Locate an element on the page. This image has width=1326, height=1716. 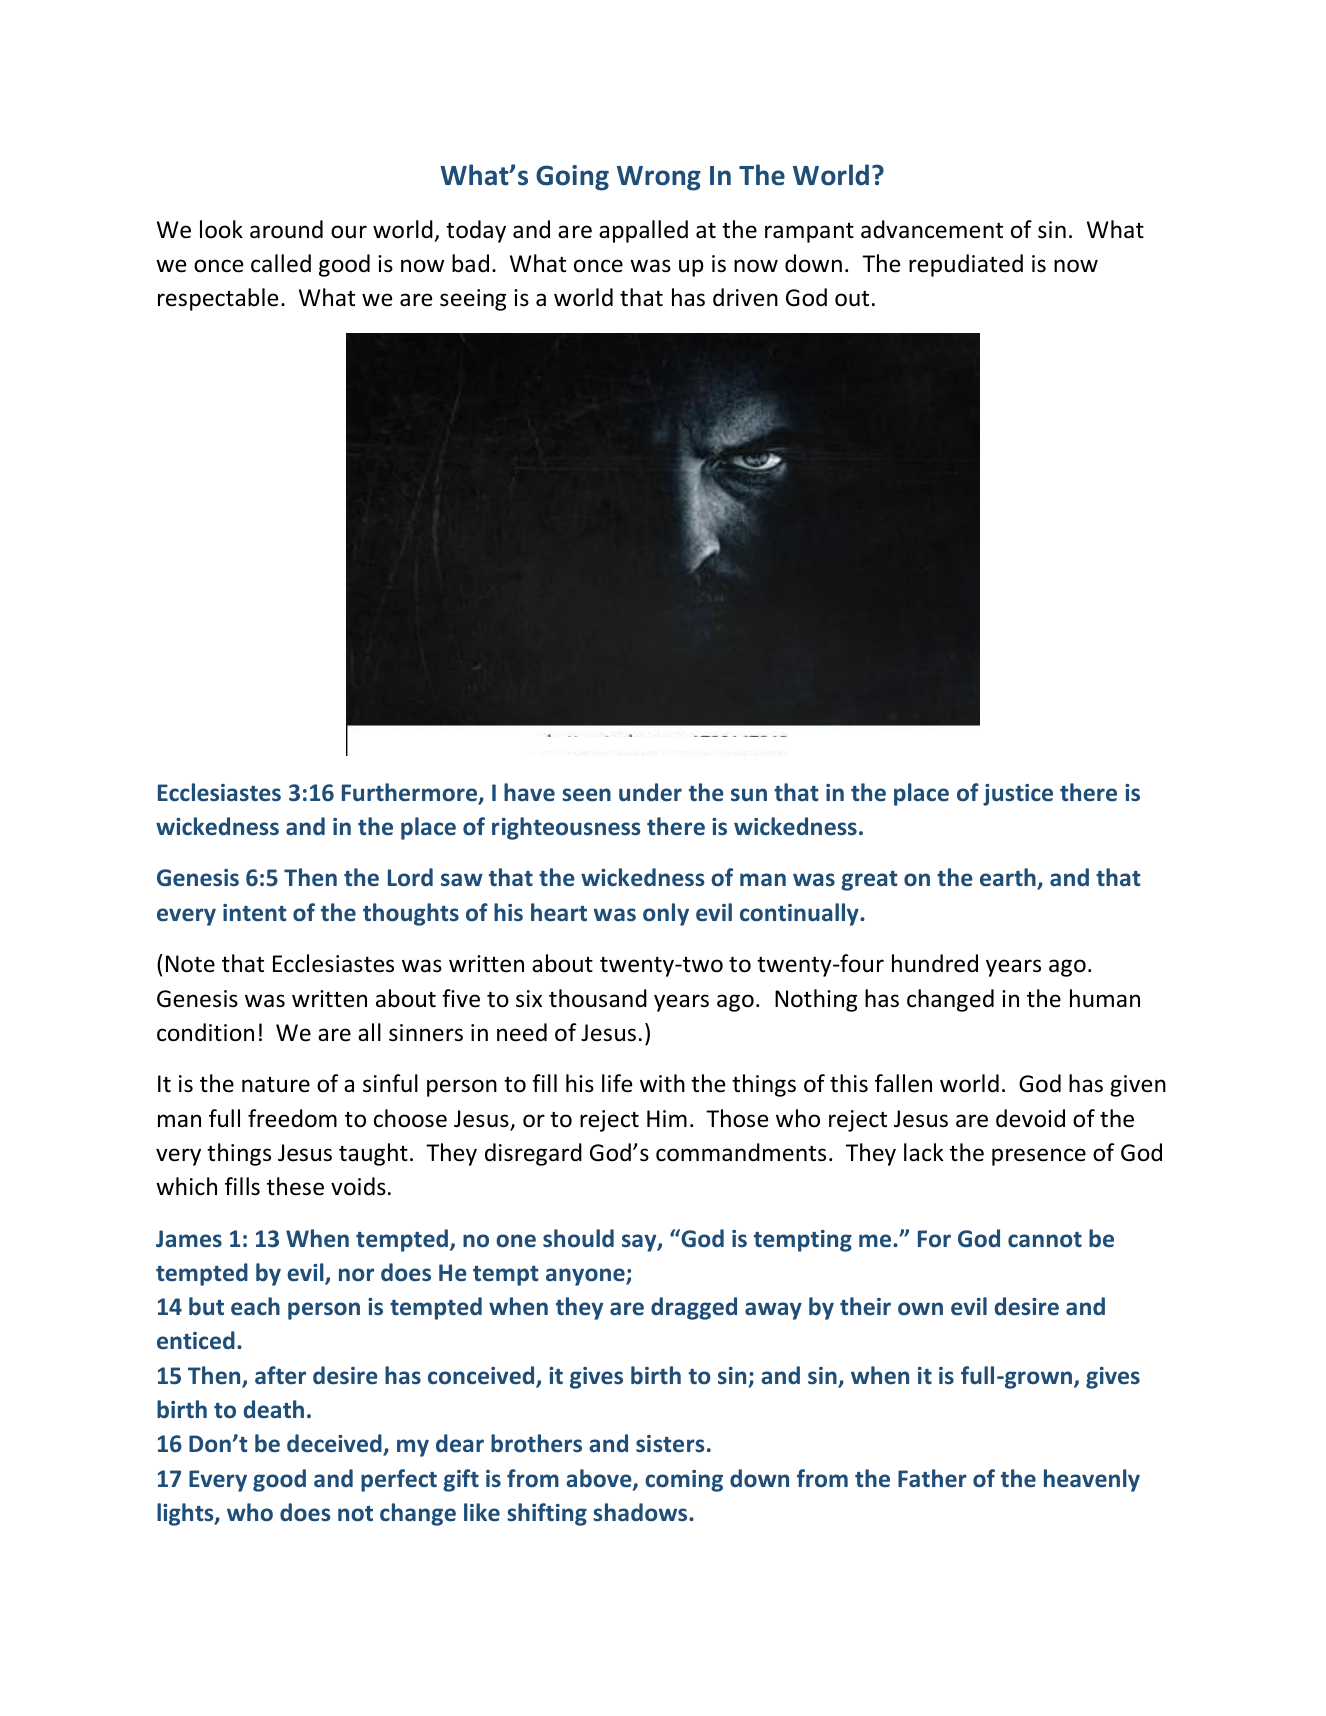
cannot is located at coordinates (1045, 1239).
